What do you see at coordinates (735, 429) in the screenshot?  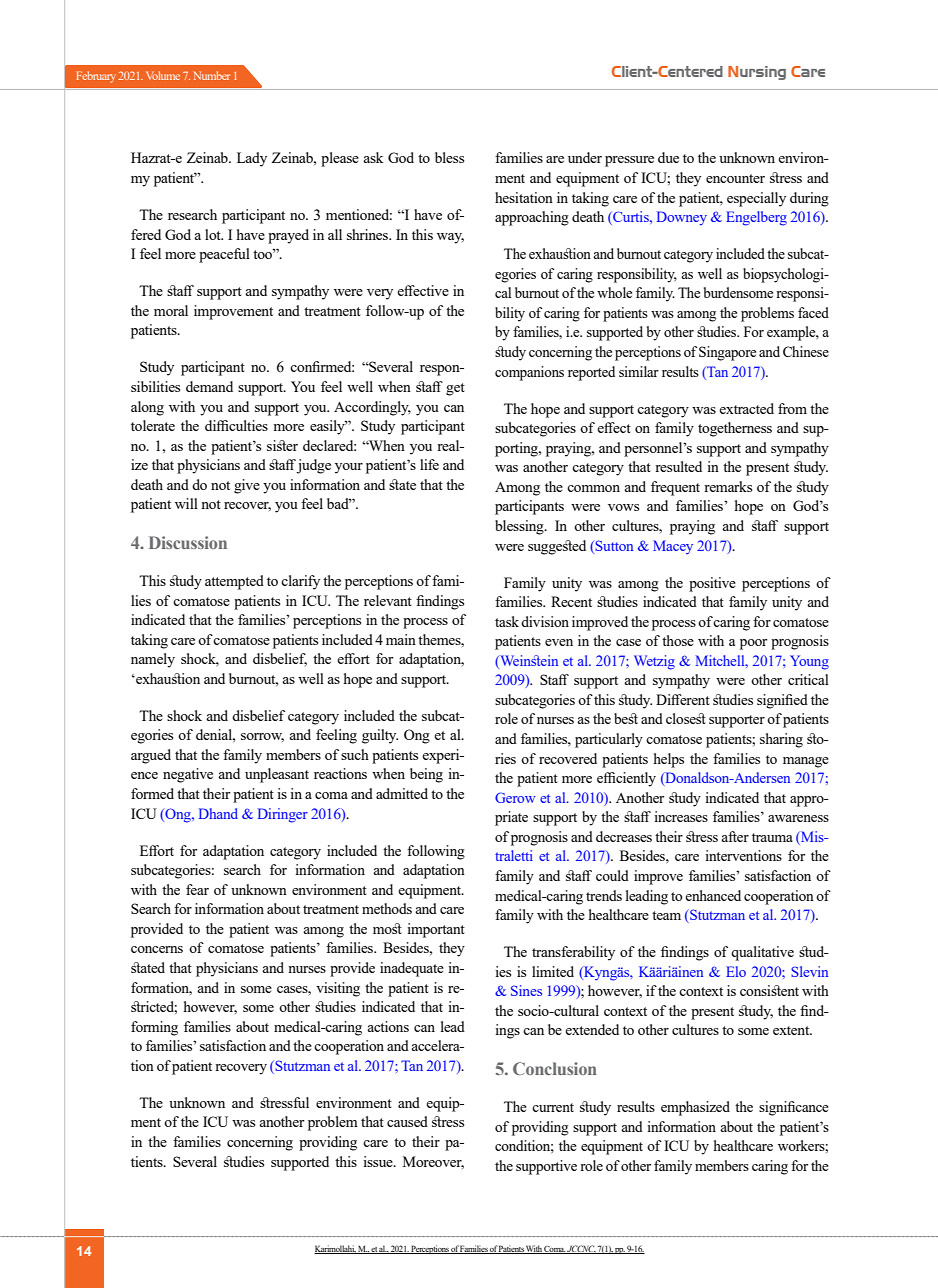 I see `togetherness` at bounding box center [735, 429].
